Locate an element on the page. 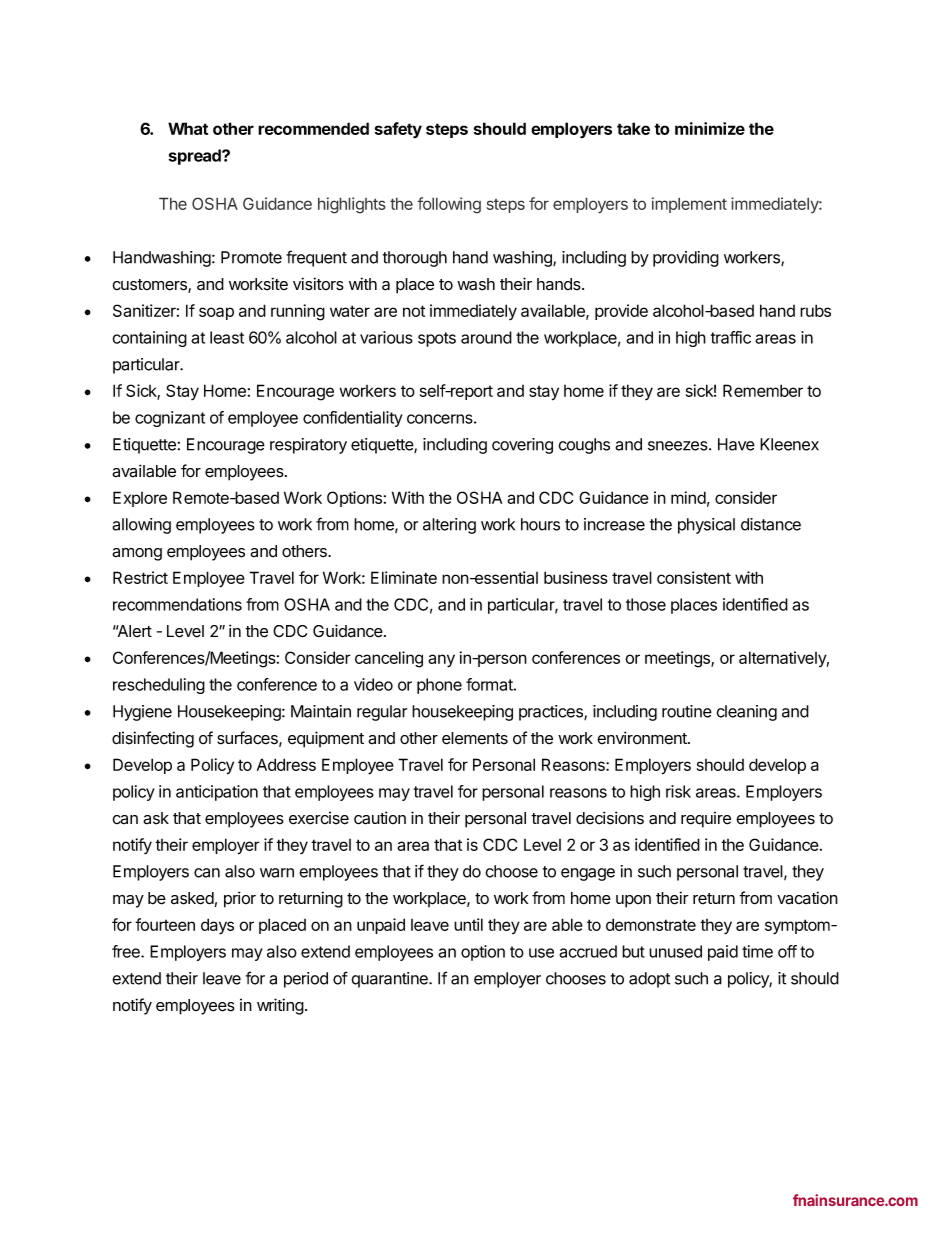 The image size is (952, 1233). spread is located at coordinates (196, 157).
